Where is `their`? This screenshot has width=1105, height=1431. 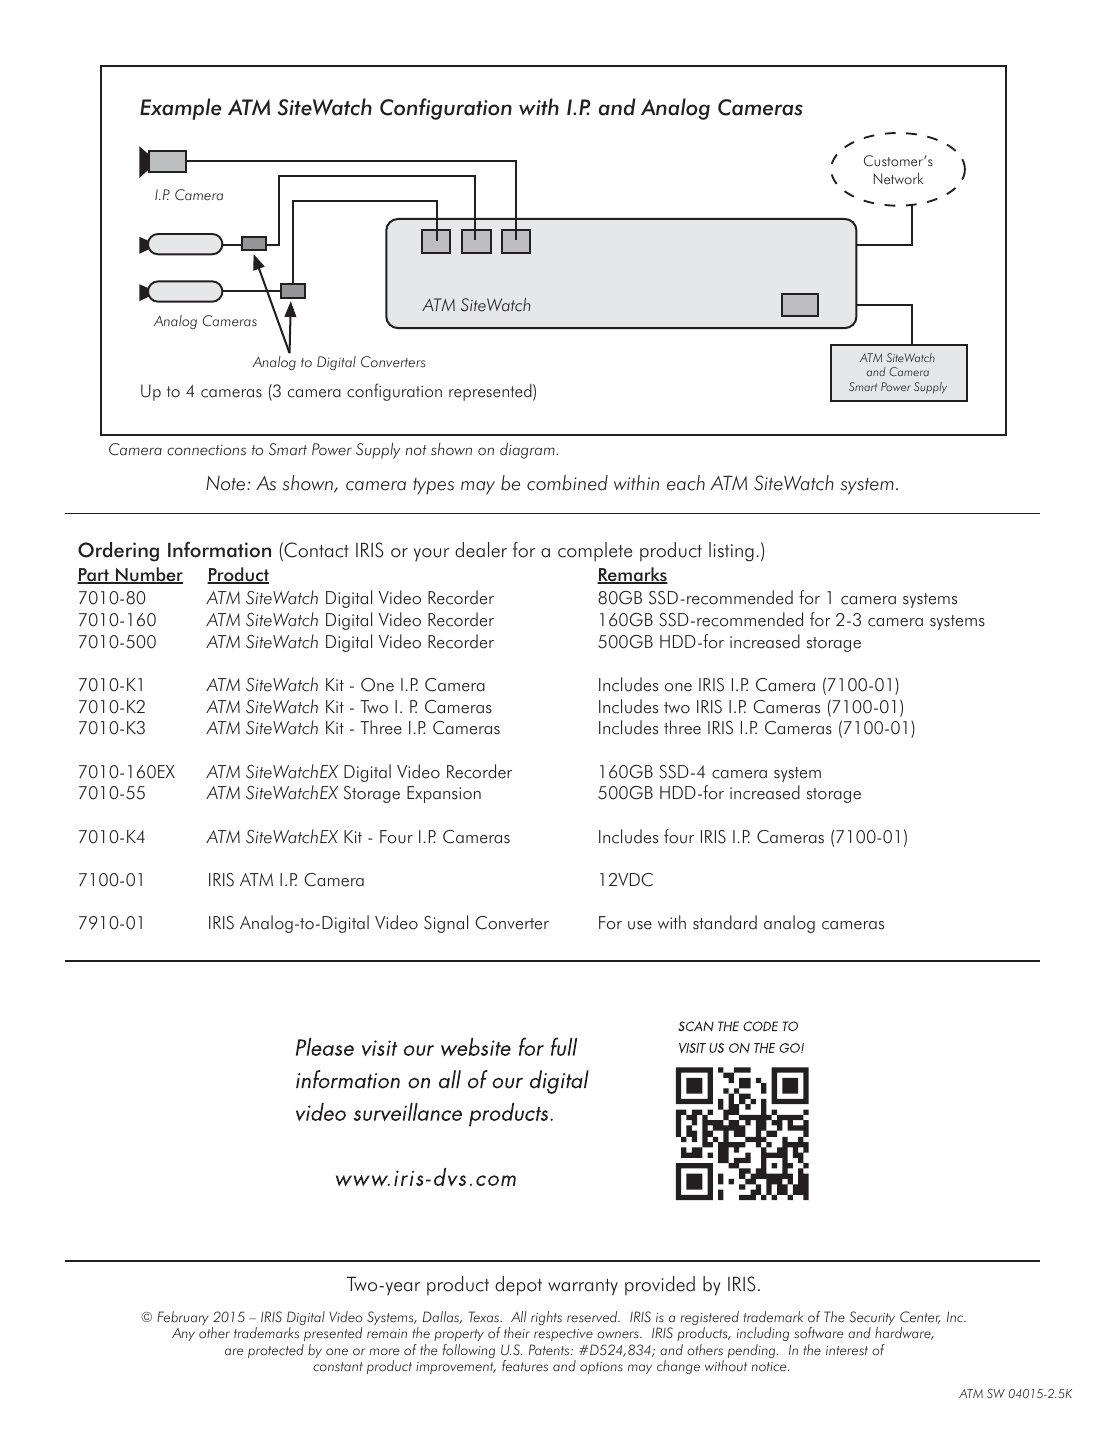 their is located at coordinates (517, 1332).
